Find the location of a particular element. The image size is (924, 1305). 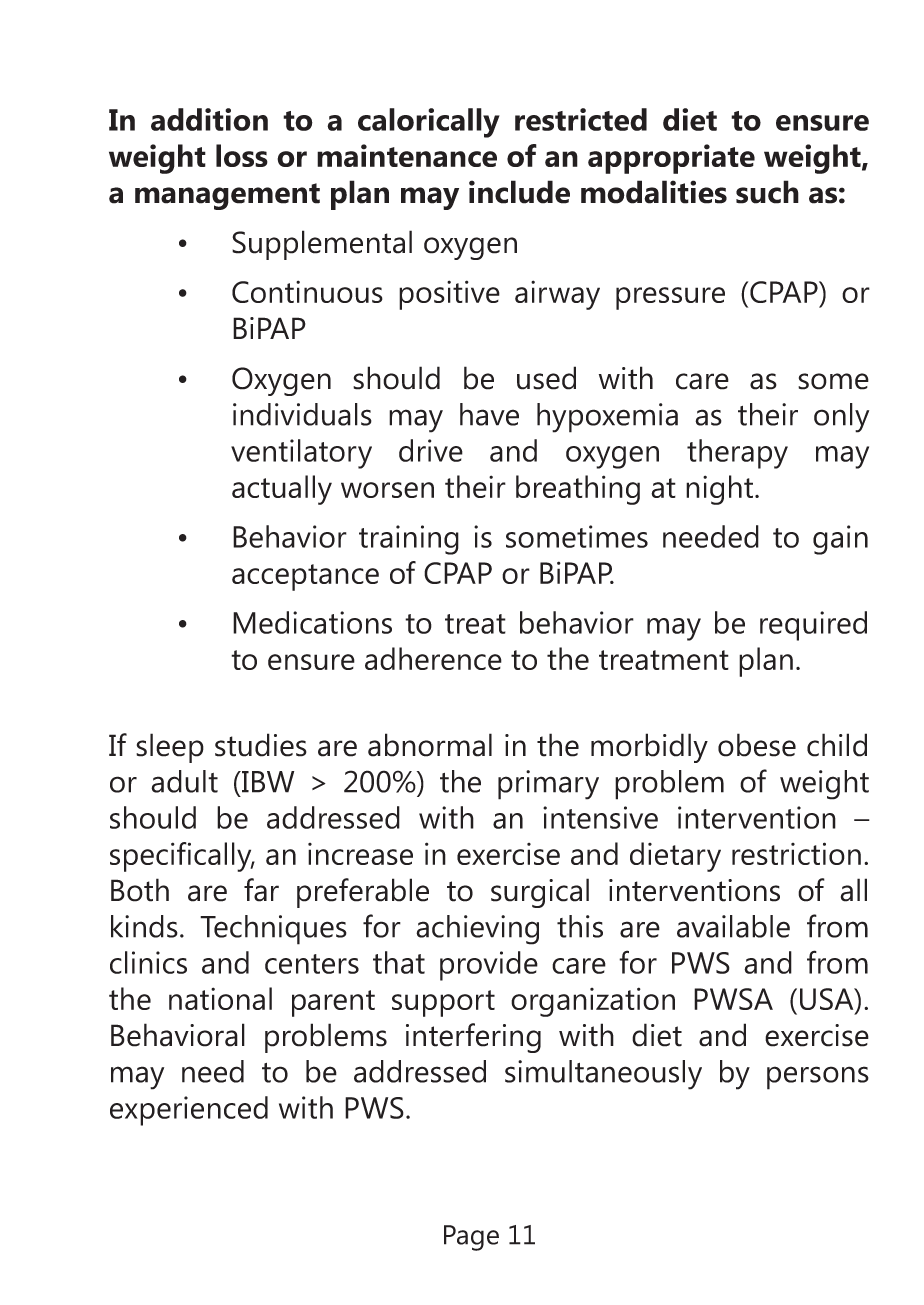

studies is located at coordinates (261, 745).
